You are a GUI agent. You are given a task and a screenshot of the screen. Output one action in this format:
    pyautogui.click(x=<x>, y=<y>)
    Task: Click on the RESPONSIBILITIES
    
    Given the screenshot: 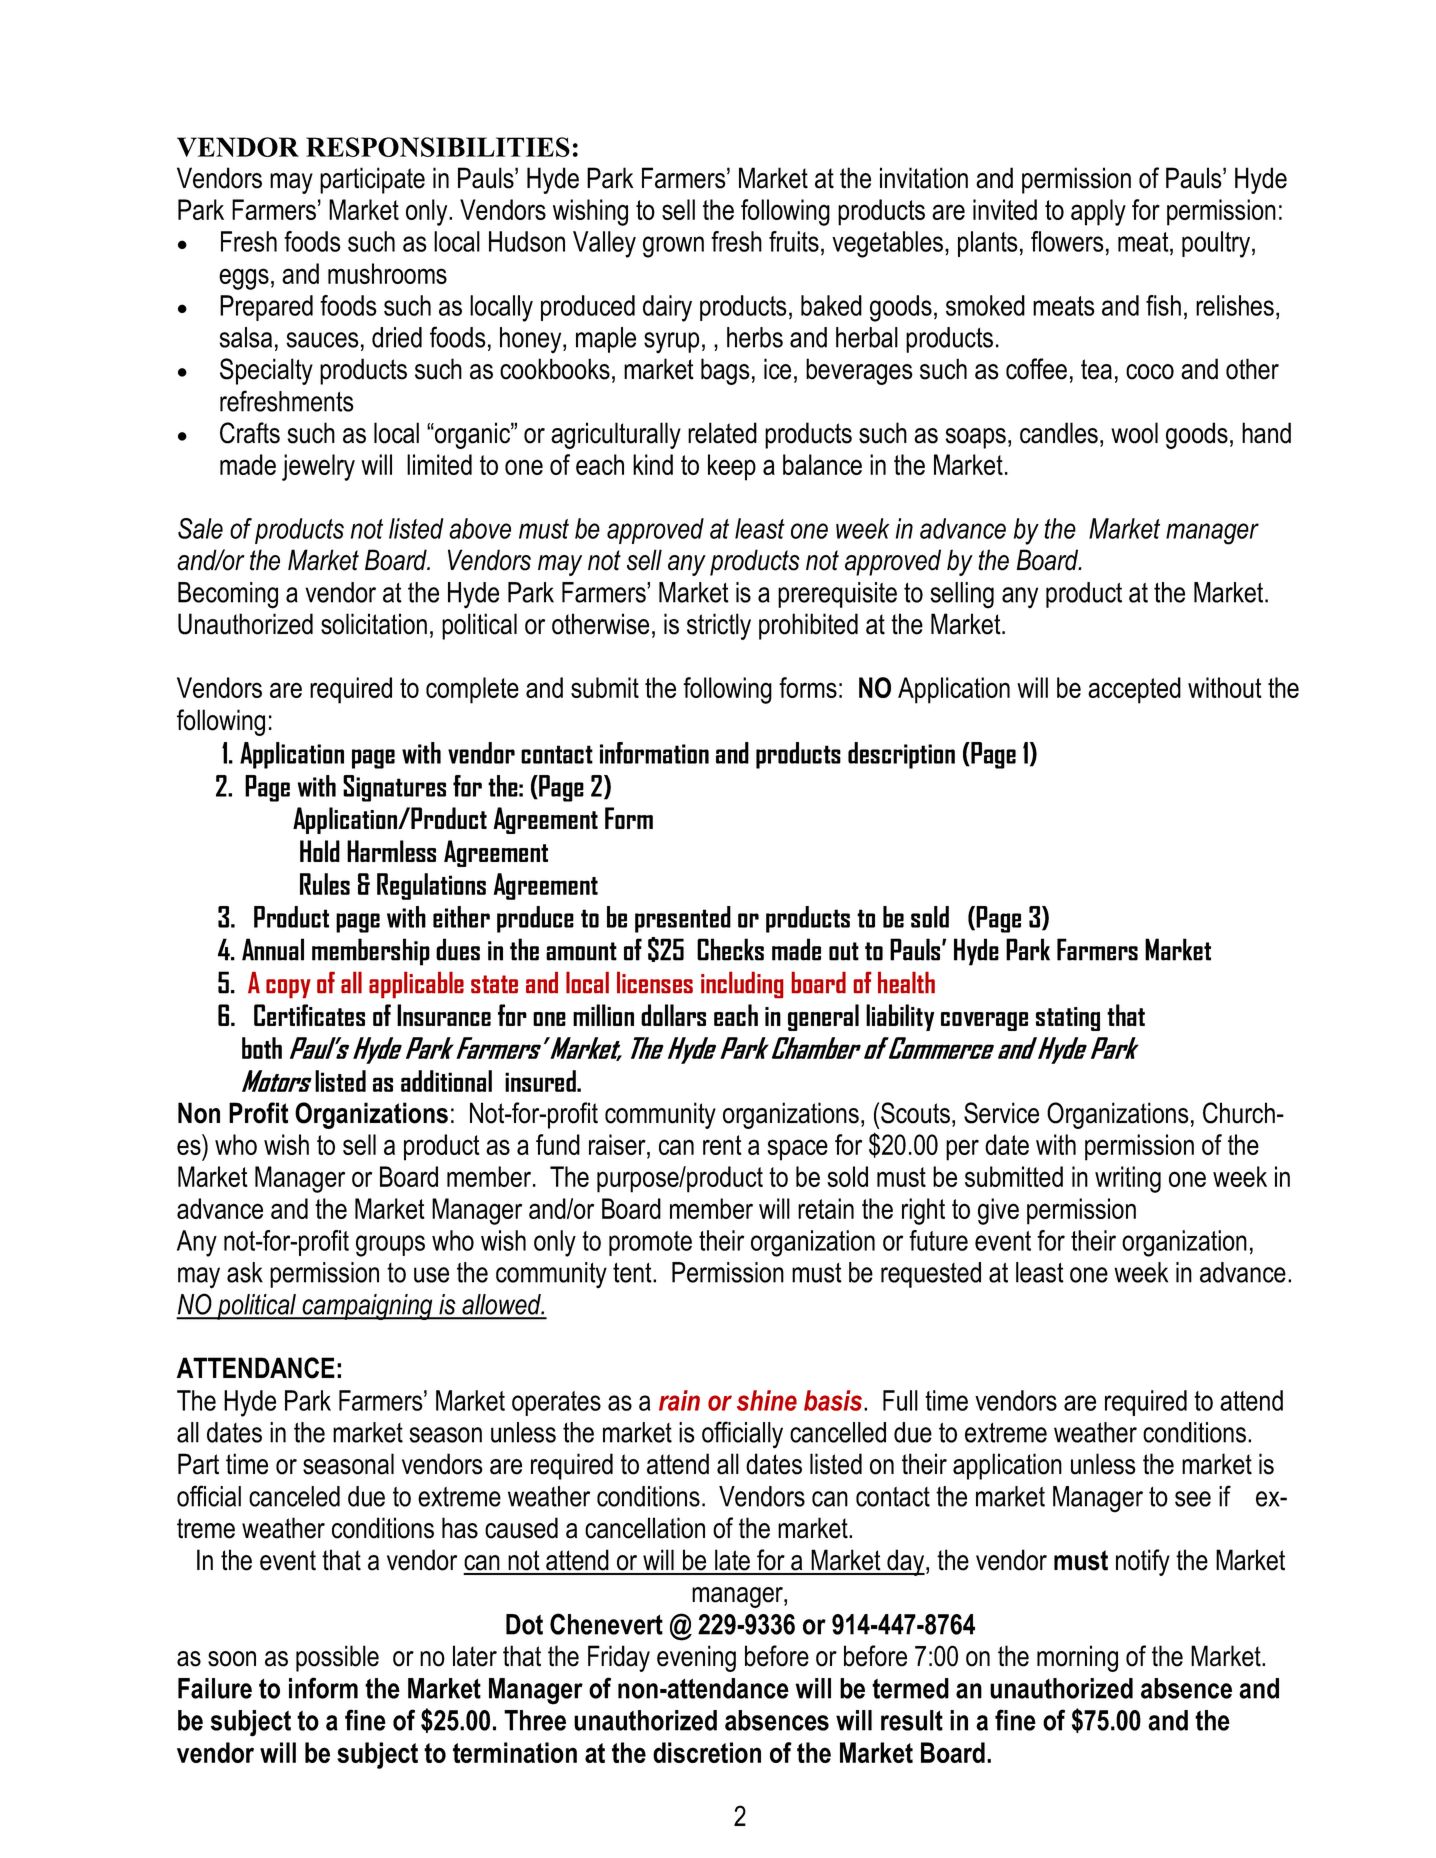 What is the action you would take?
    pyautogui.click(x=438, y=147)
